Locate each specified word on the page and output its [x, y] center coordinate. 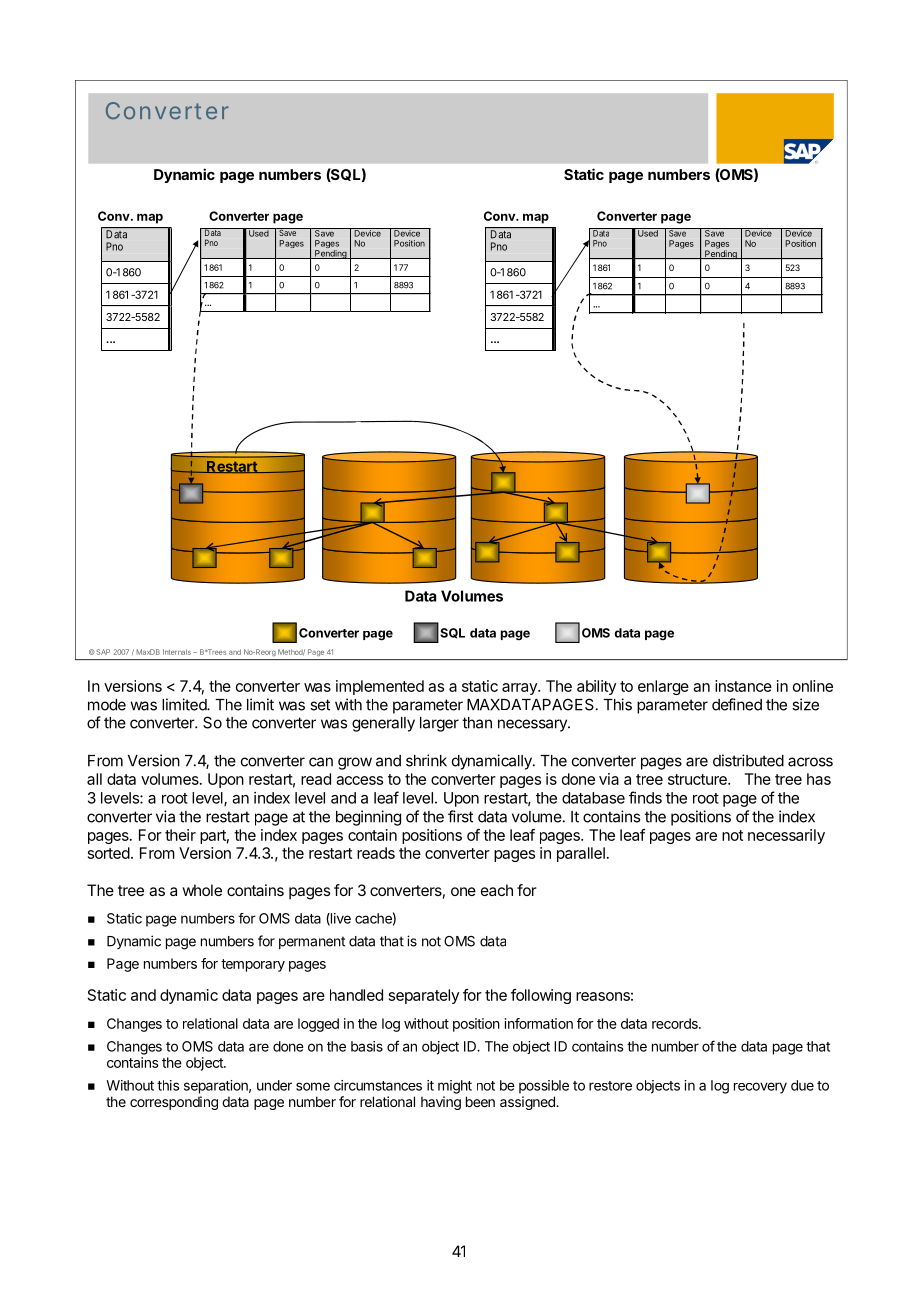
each [497, 890]
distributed [748, 760]
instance [743, 686]
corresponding [174, 1103]
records [676, 1023]
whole [202, 890]
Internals [177, 652]
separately [424, 996]
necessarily [786, 836]
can [321, 762]
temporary [253, 965]
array [520, 689]
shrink [426, 760]
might [455, 1087]
